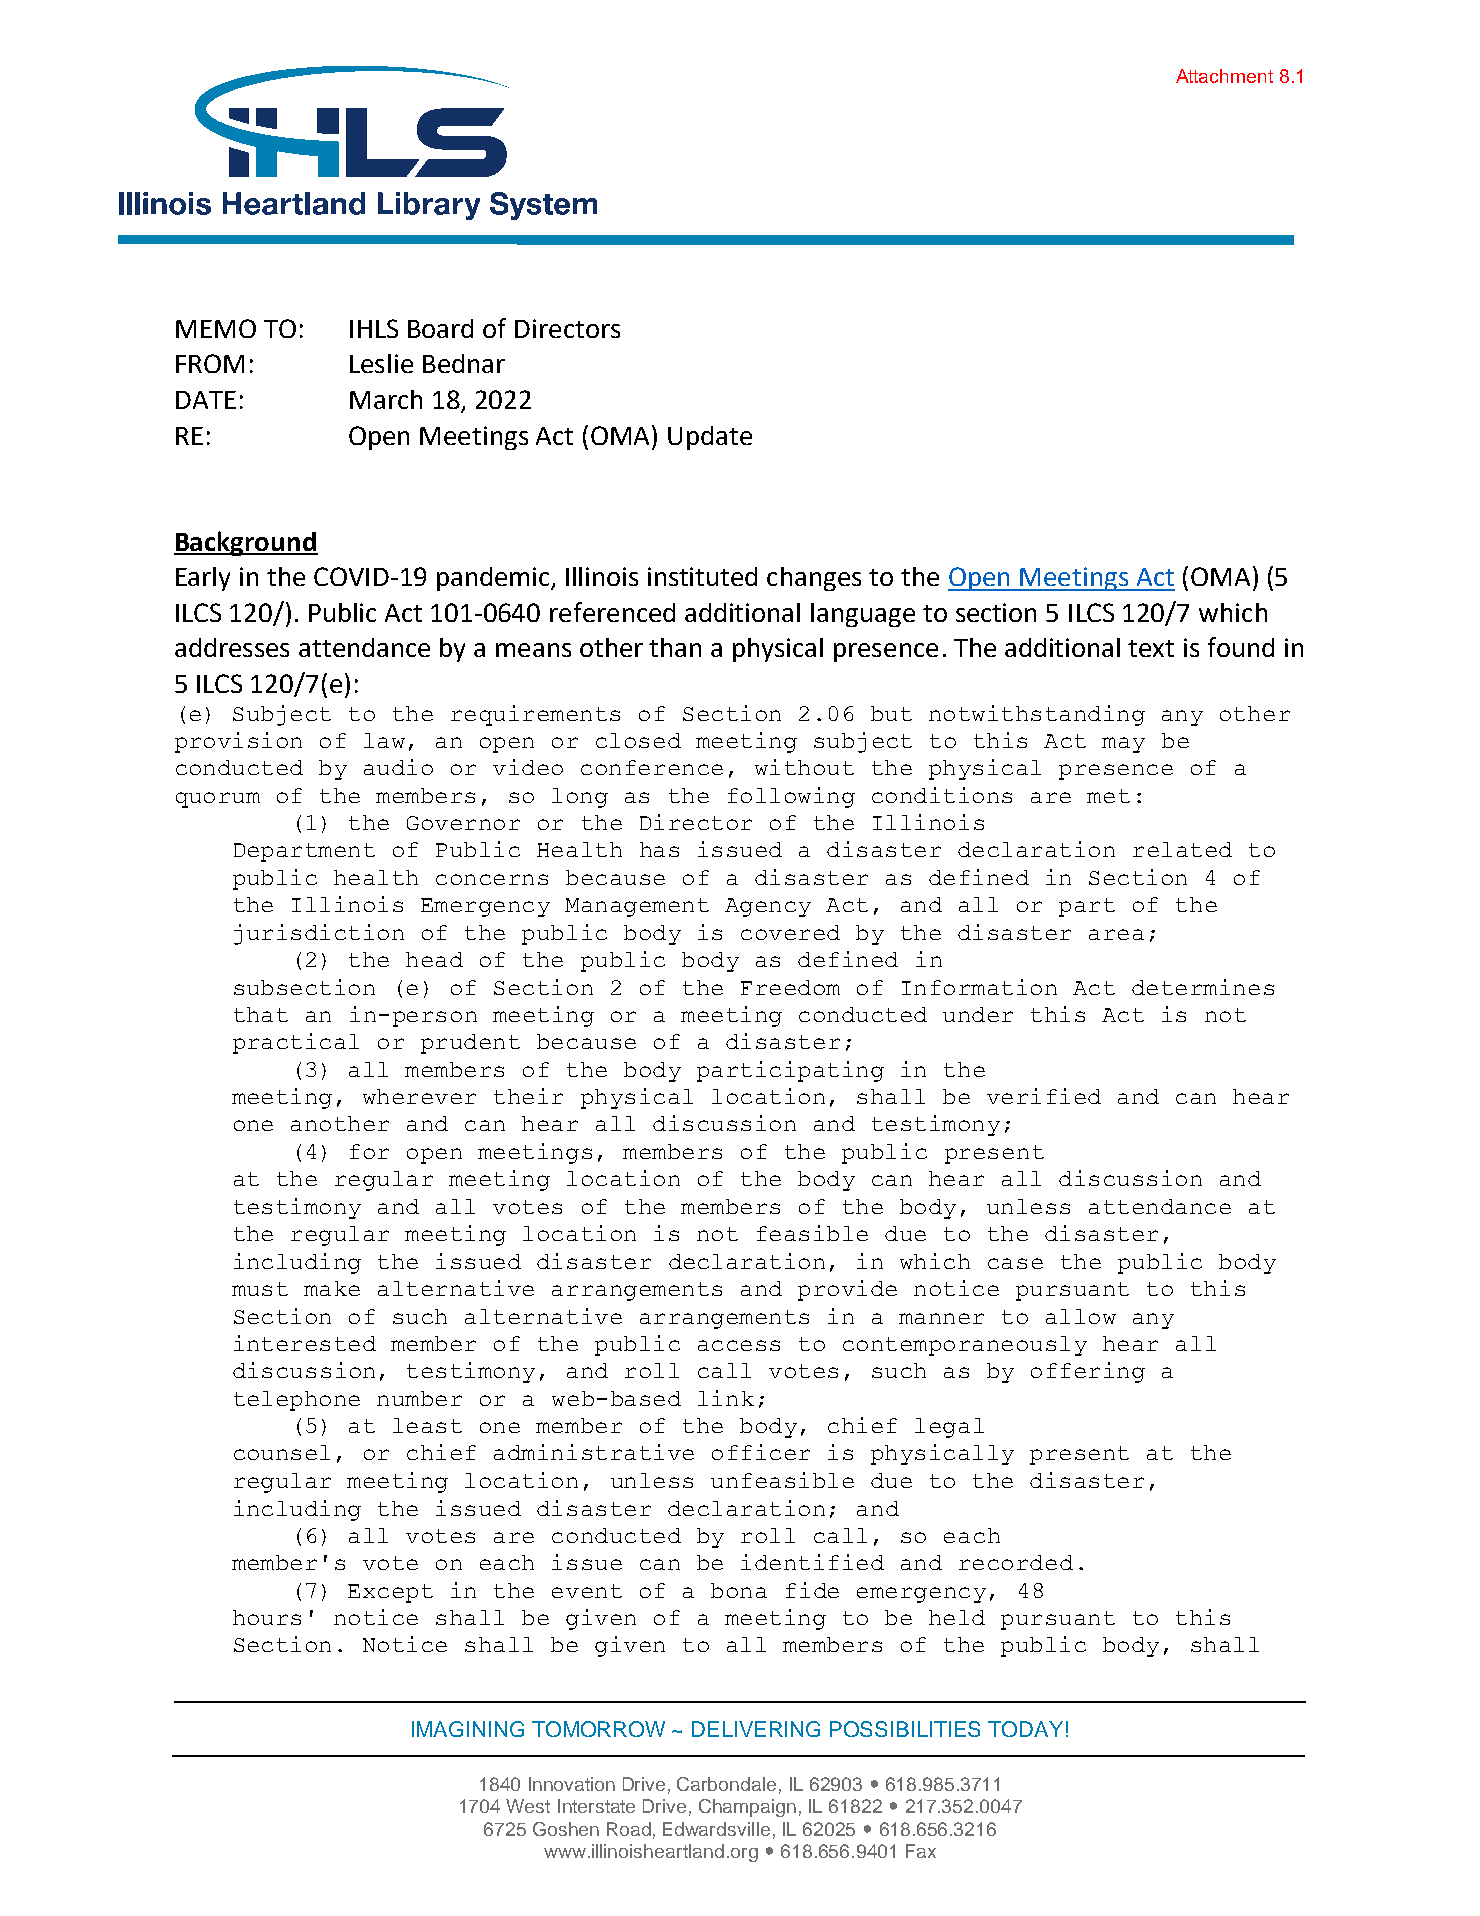 The height and width of the document is (1916, 1480). Describe the element at coordinates (675, 647) in the document. I see `than` at that location.
